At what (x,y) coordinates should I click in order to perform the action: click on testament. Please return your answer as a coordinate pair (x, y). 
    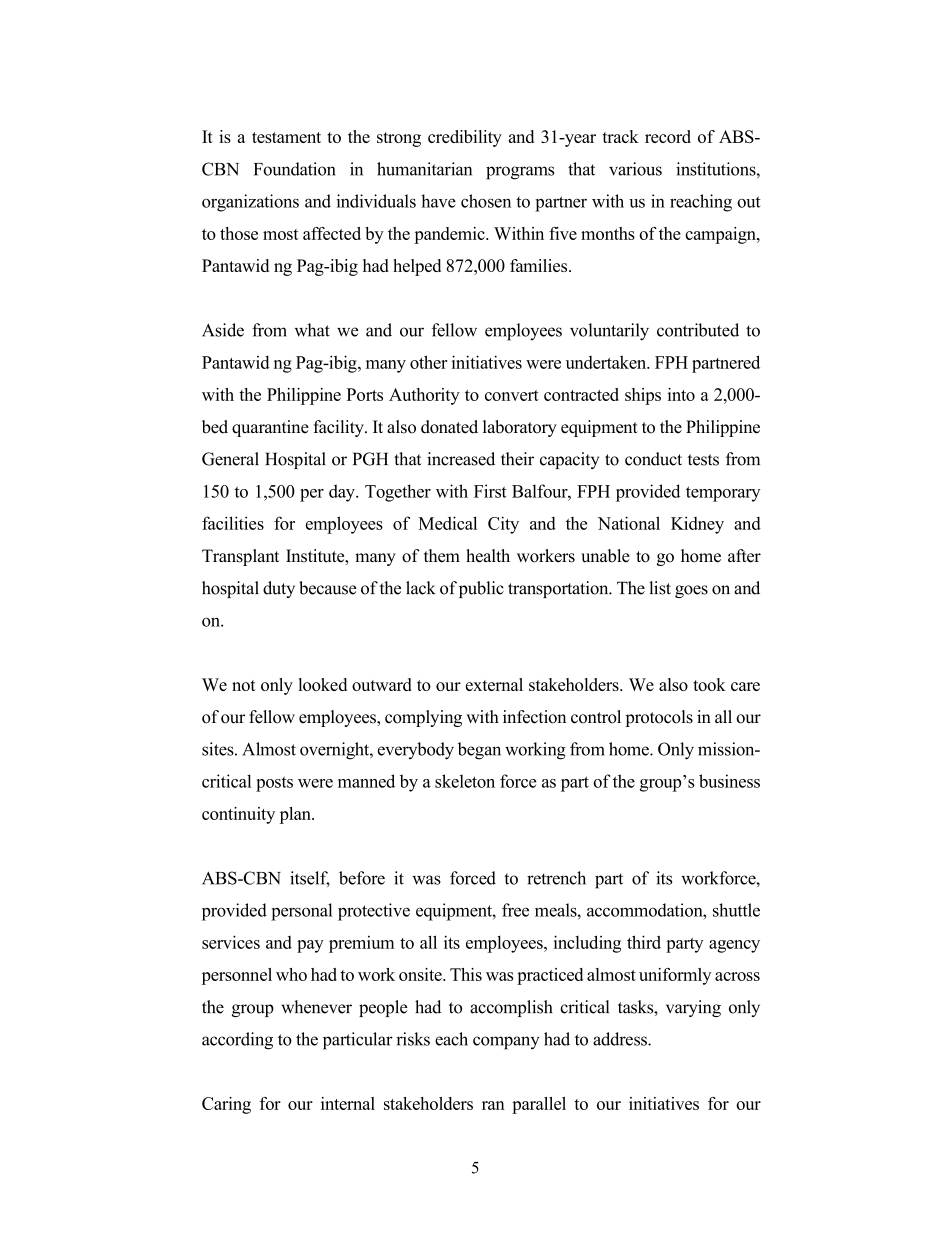
    Looking at the image, I should click on (286, 137).
